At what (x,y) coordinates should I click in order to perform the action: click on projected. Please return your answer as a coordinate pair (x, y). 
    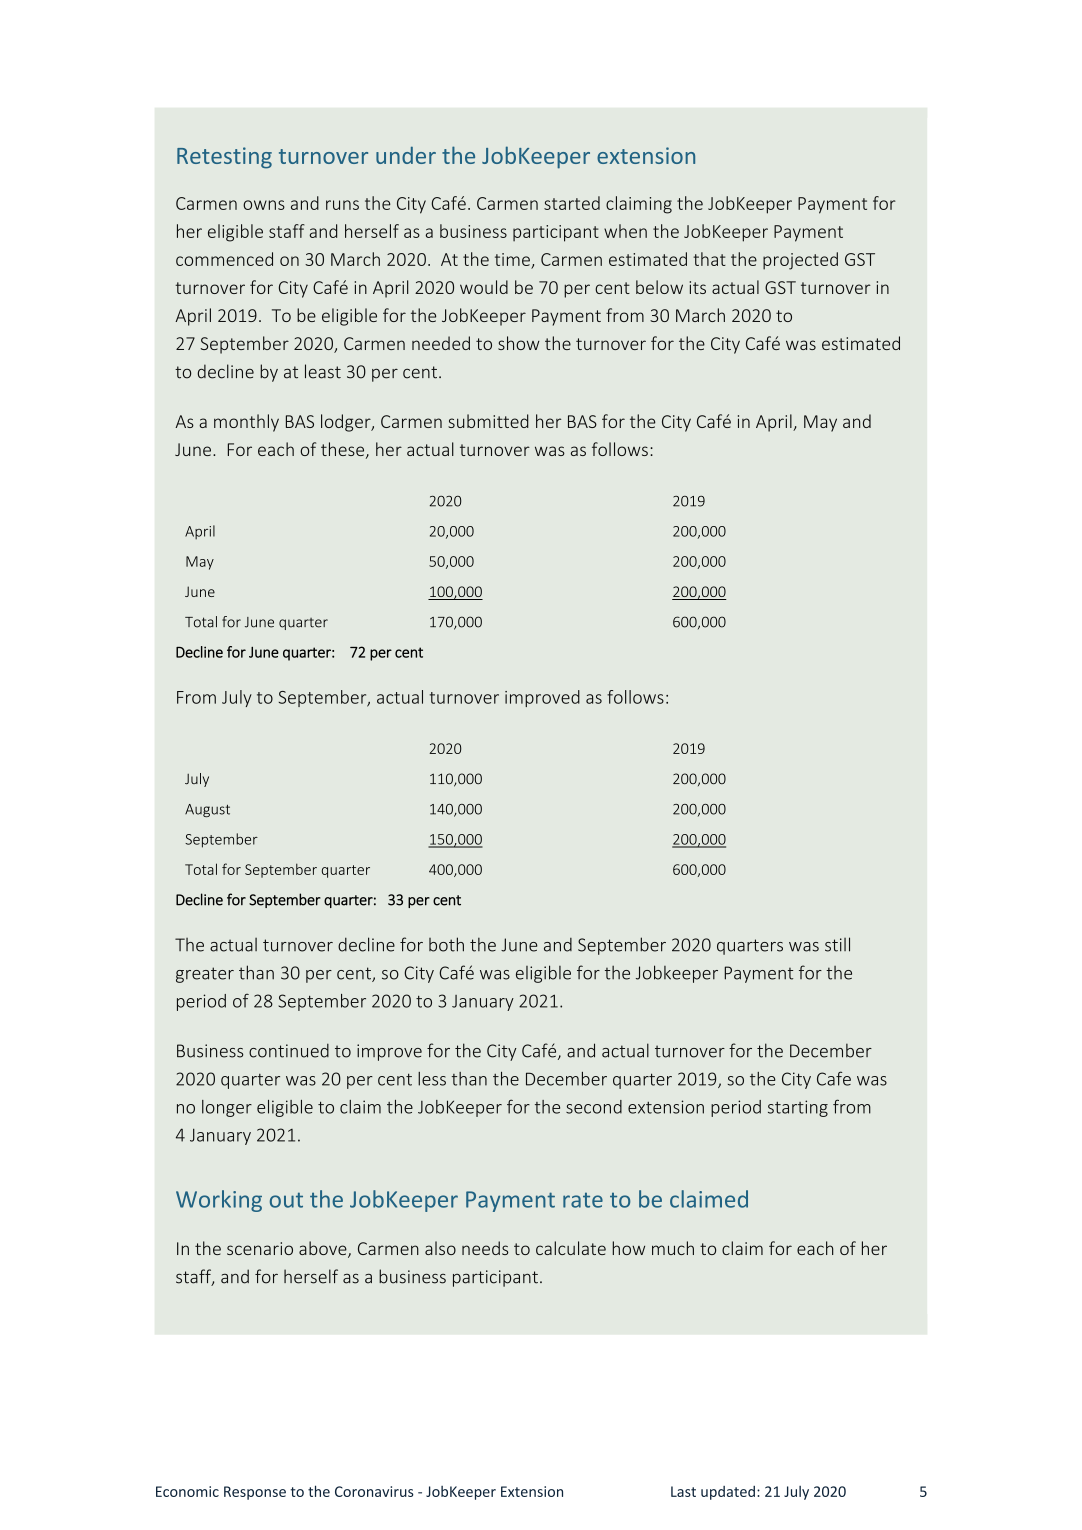
    Looking at the image, I should click on (800, 261).
